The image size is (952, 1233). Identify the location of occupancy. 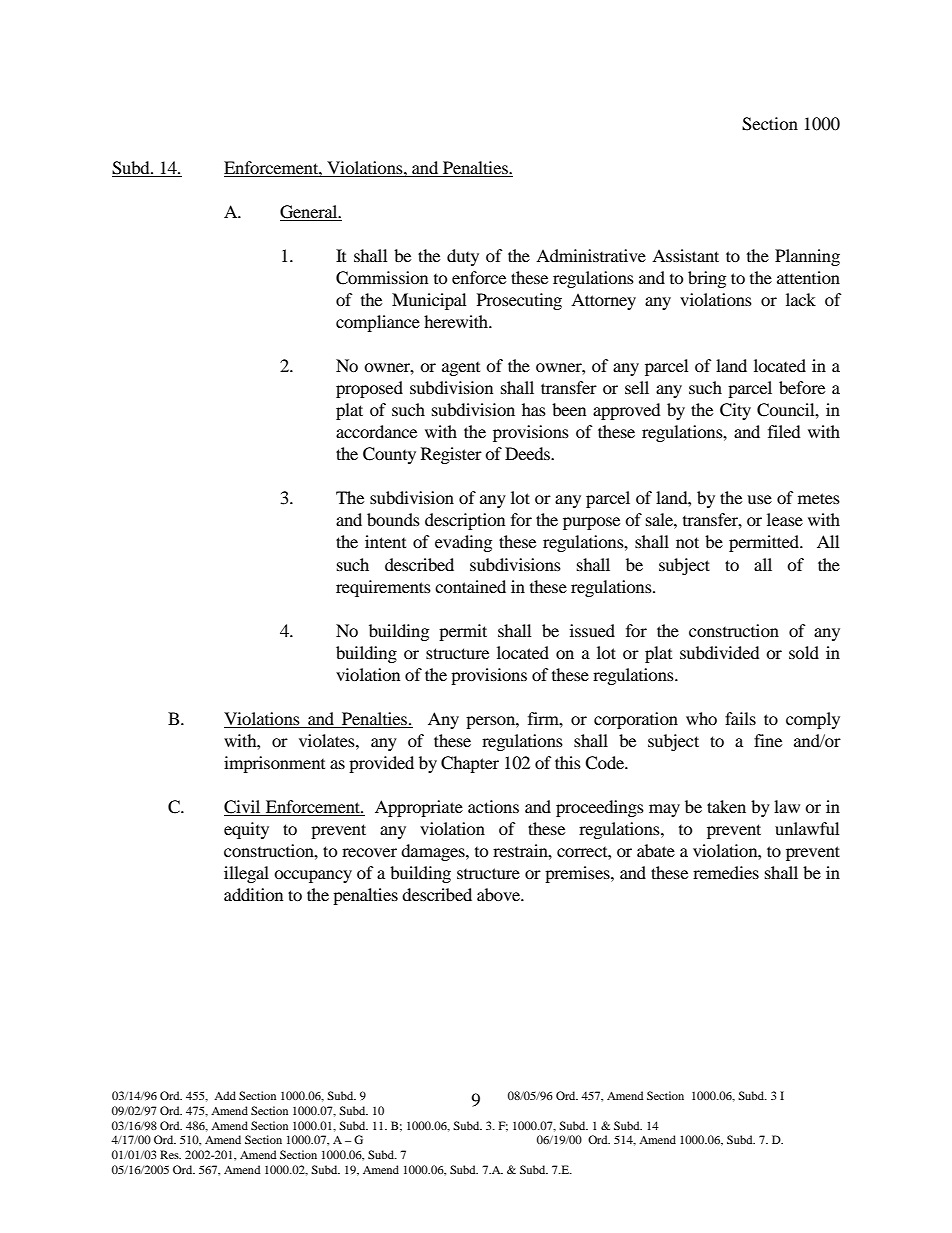
(313, 876).
